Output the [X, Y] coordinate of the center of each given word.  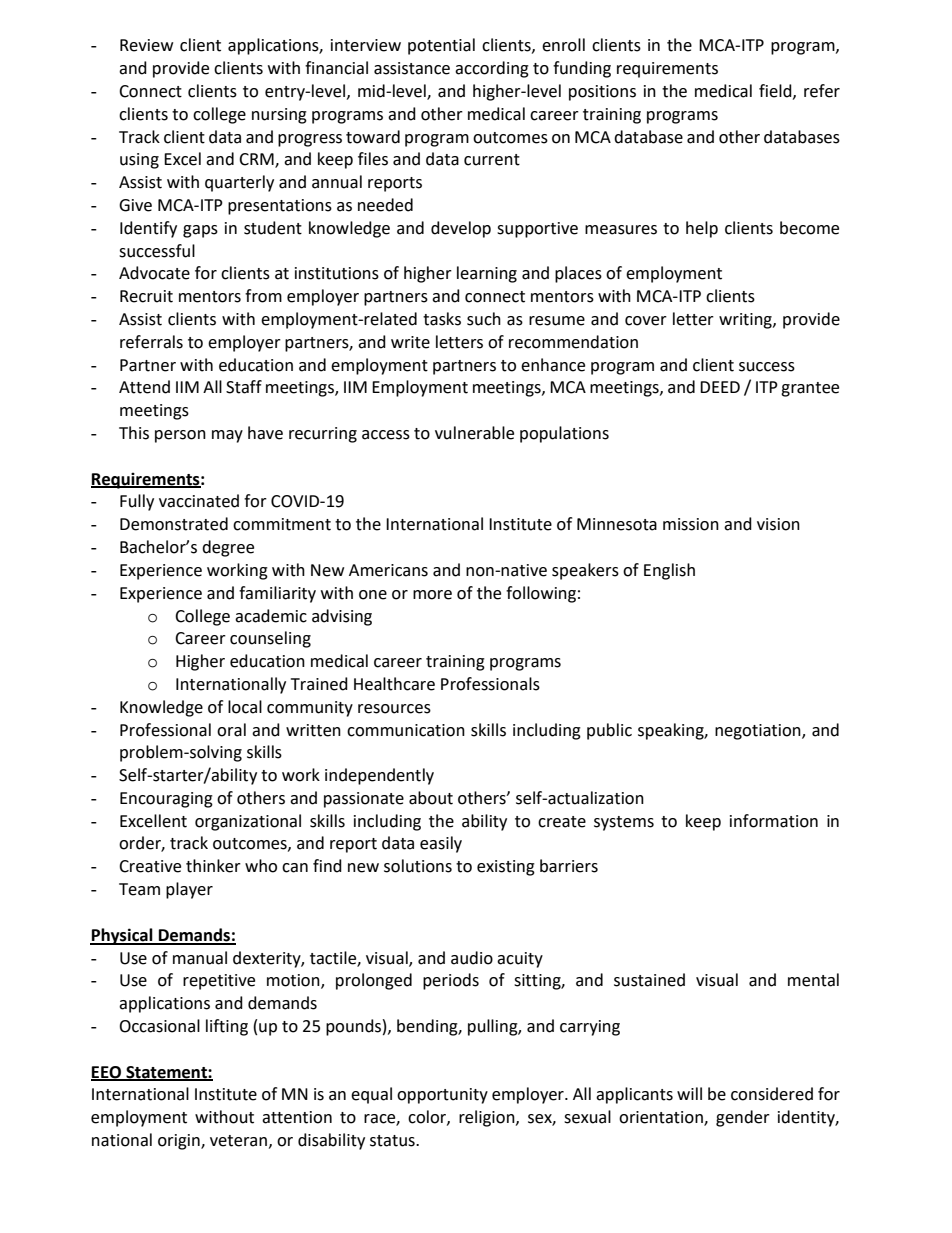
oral [231, 730]
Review [146, 45]
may [227, 436]
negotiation [759, 732]
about [431, 798]
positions [602, 93]
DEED [720, 387]
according [492, 69]
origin [180, 1142]
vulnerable [474, 433]
